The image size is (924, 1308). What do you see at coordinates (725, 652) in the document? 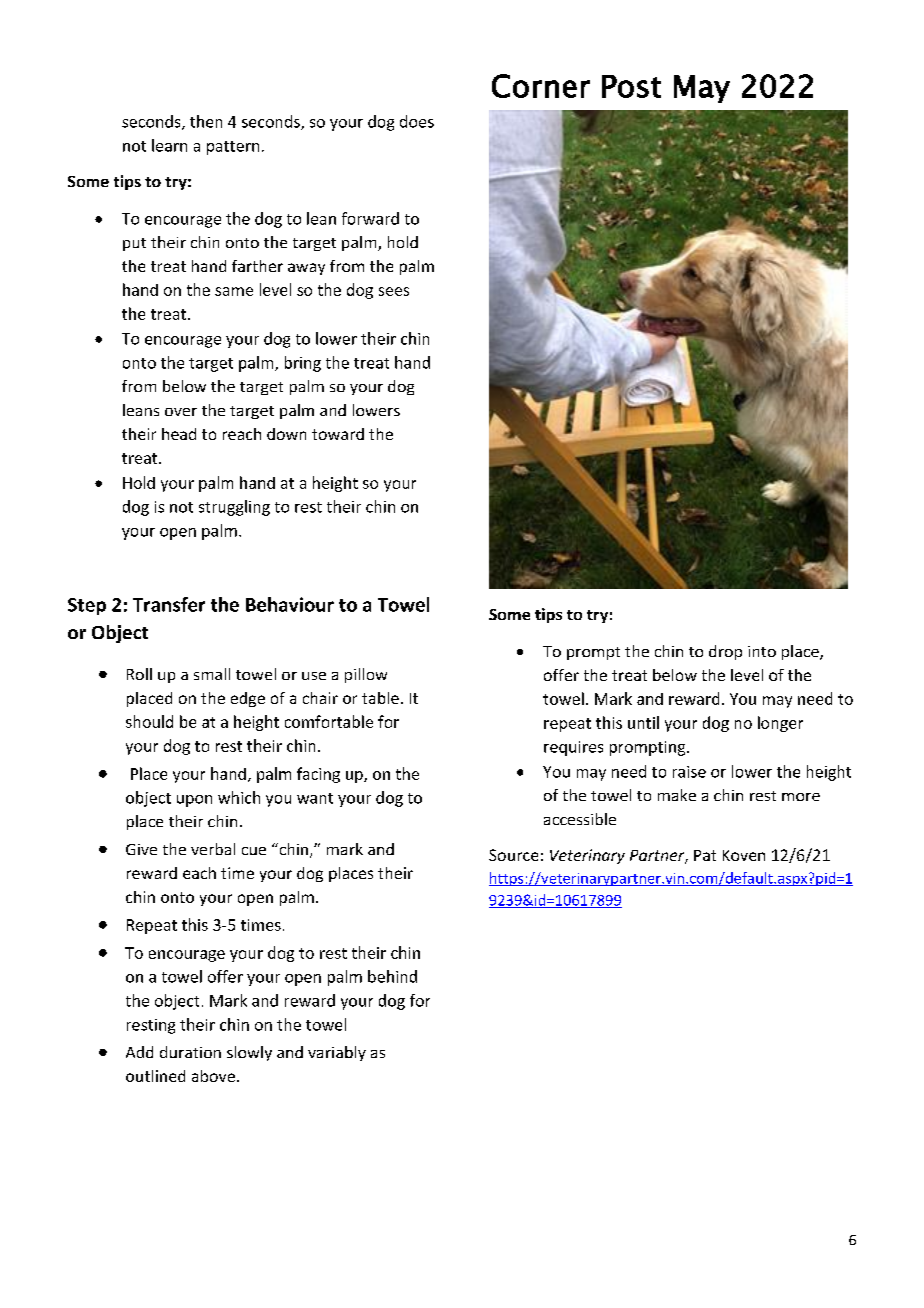
I see `drop` at bounding box center [725, 652].
